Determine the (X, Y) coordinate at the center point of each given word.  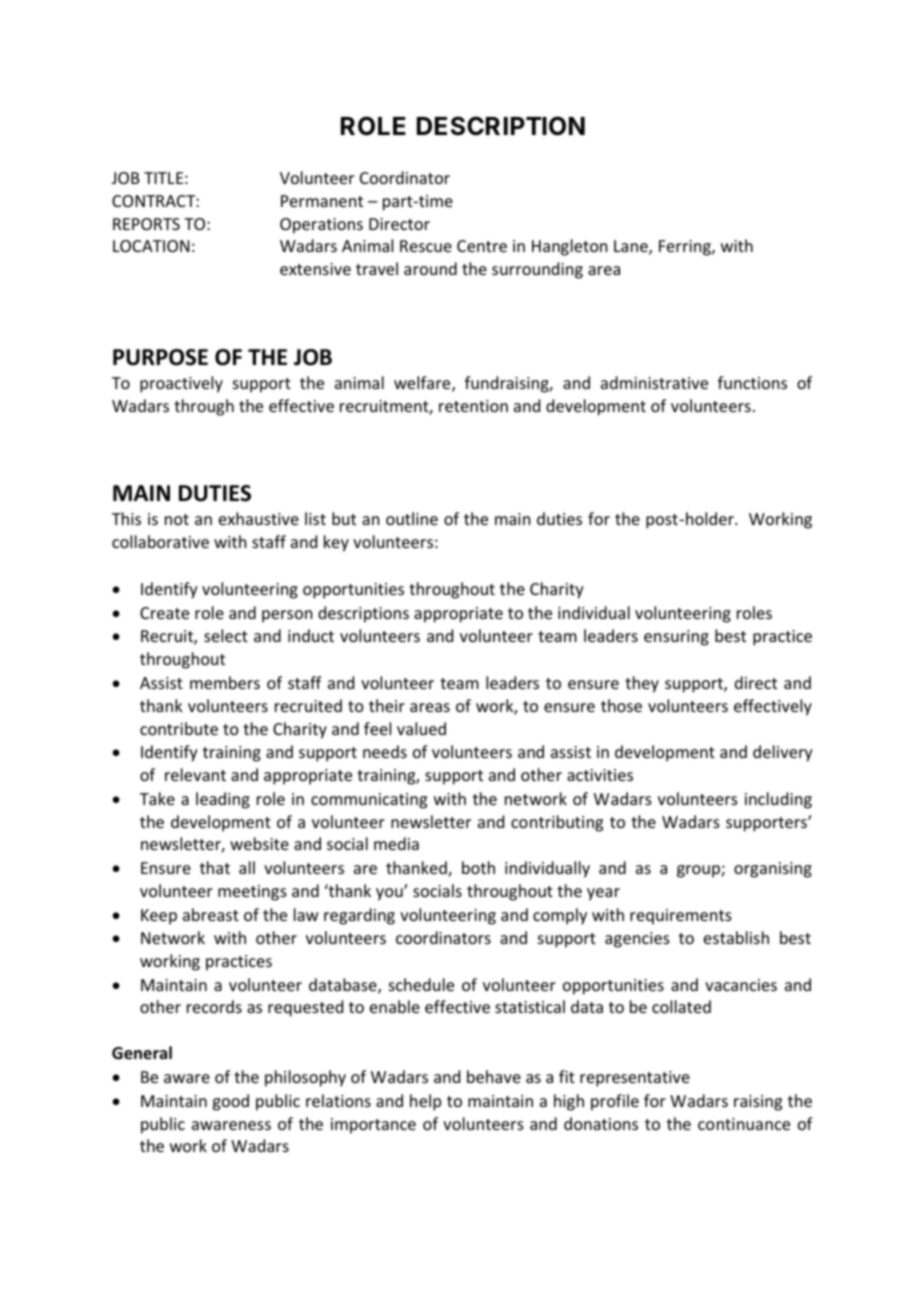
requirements (681, 917)
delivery (783, 753)
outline (412, 518)
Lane (632, 247)
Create (164, 613)
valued (421, 728)
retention (473, 406)
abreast (211, 914)
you (390, 894)
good (230, 1102)
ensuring (676, 638)
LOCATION (151, 246)
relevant (195, 774)
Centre (482, 246)
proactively (181, 384)
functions (752, 382)
